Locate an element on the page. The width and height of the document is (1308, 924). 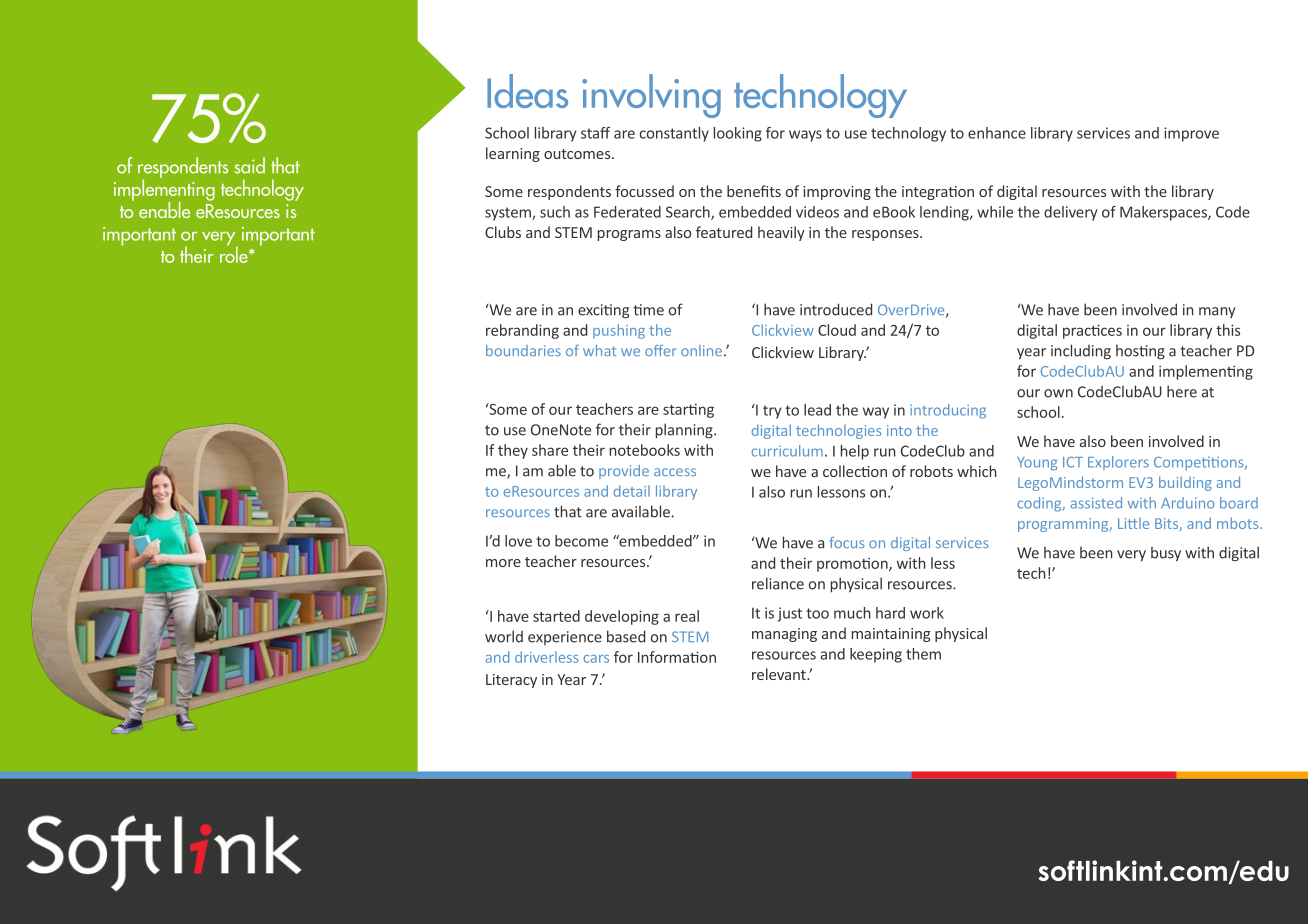
try is located at coordinates (772, 412).
